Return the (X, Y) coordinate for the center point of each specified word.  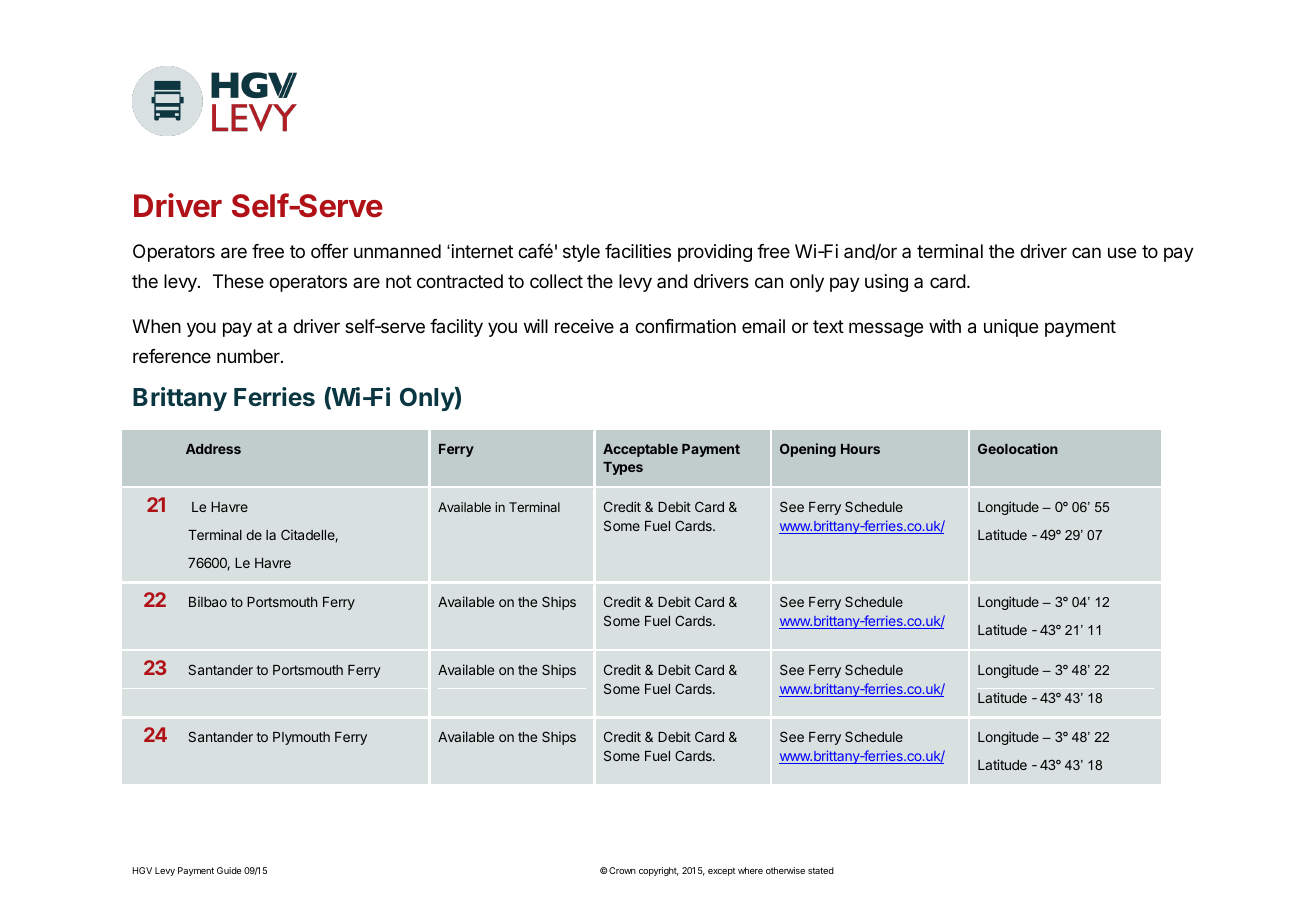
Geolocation (1018, 448)
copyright (659, 871)
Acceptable (640, 450)
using (886, 283)
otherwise (785, 870)
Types (623, 468)
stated (821, 870)
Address (213, 449)
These (238, 281)
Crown (621, 870)
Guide (229, 870)
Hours (860, 449)
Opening (808, 450)
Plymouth (301, 738)
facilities (638, 251)
